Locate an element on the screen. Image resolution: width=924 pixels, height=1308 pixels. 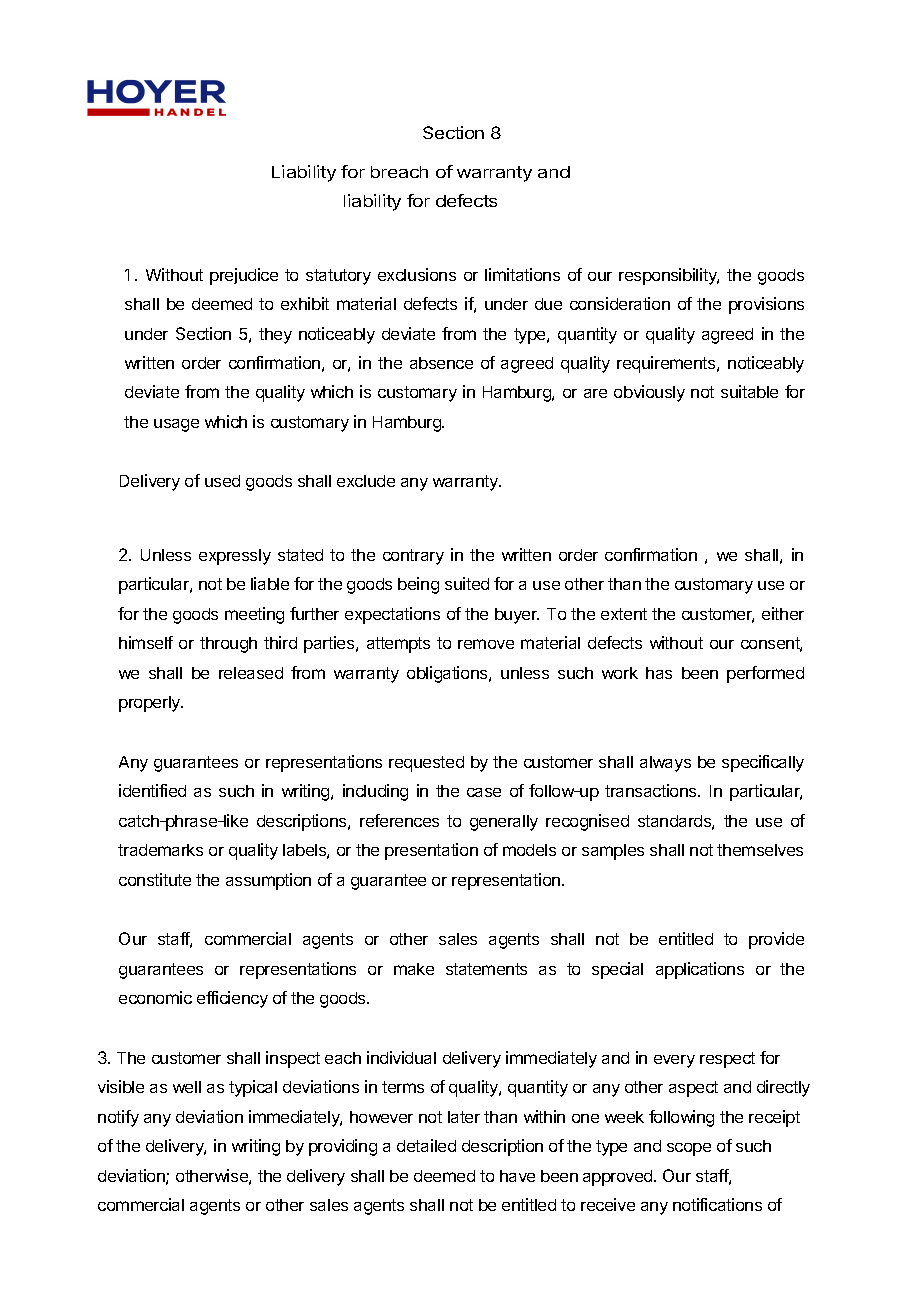
prejudice is located at coordinates (244, 276).
